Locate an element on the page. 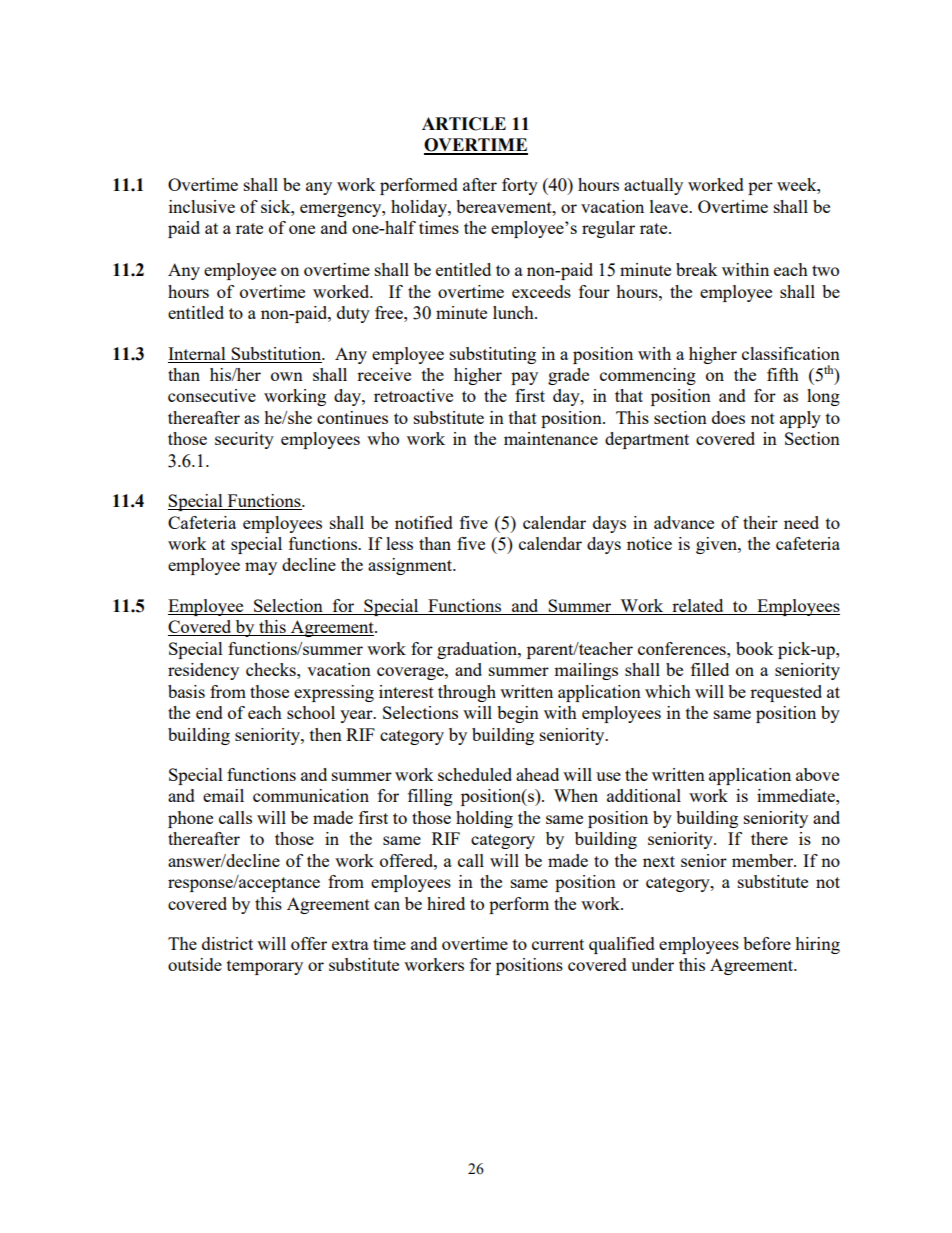 The height and width of the image is (1233, 952). Substitution is located at coordinates (277, 353).
